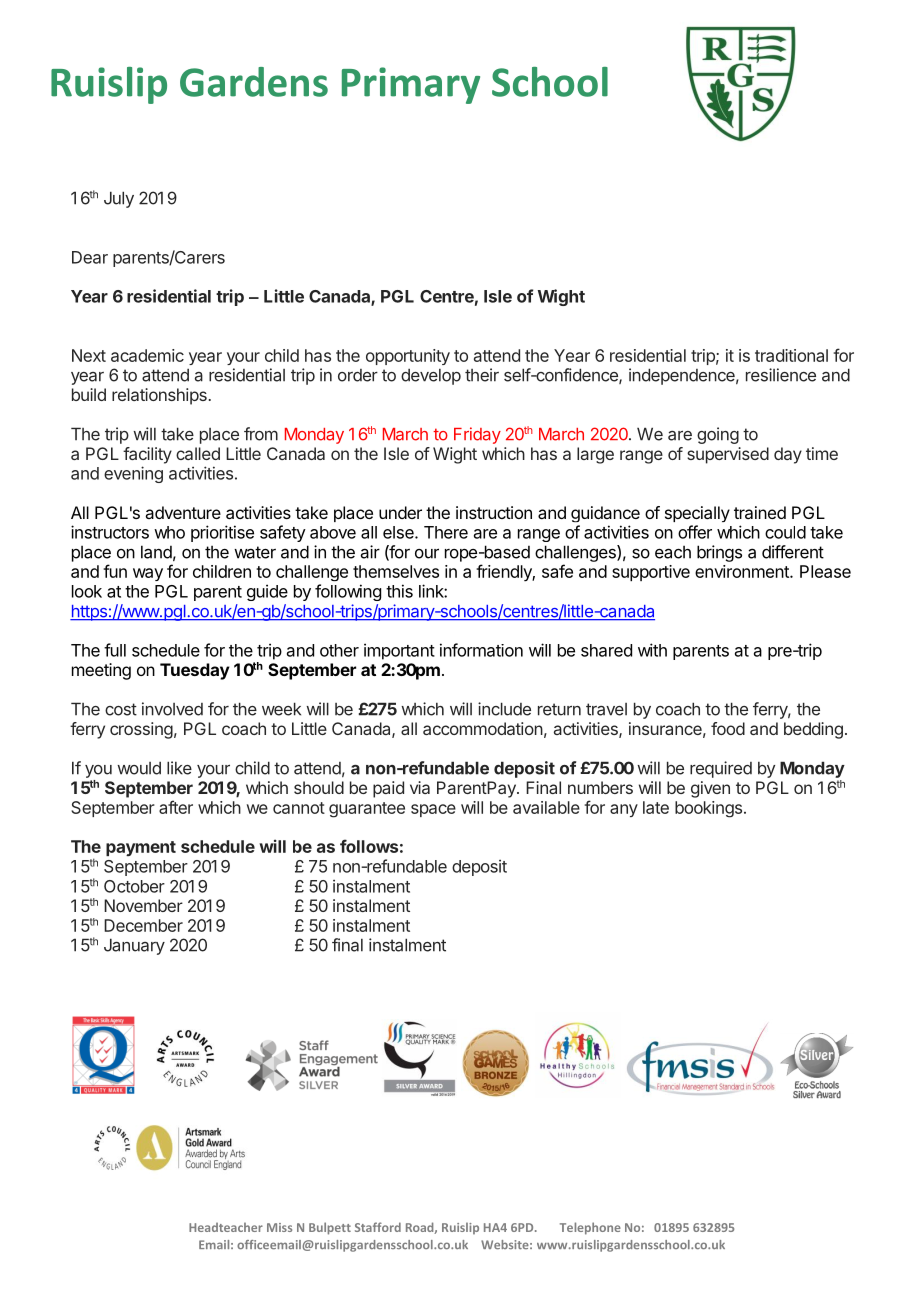 This page has height=1308, width=924. I want to click on Stafford, so click(378, 1227).
